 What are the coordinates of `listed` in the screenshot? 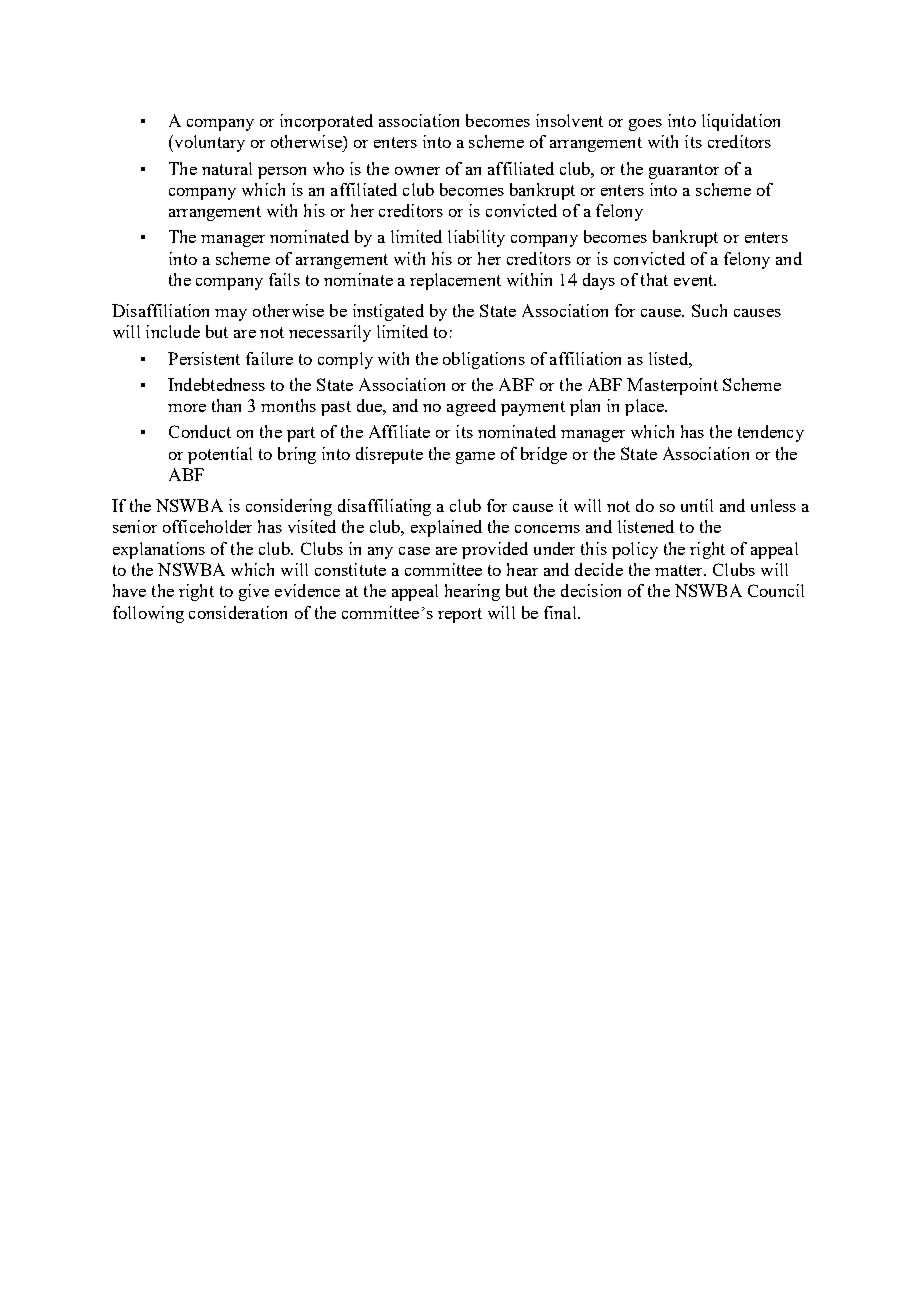 It's located at (669, 358).
